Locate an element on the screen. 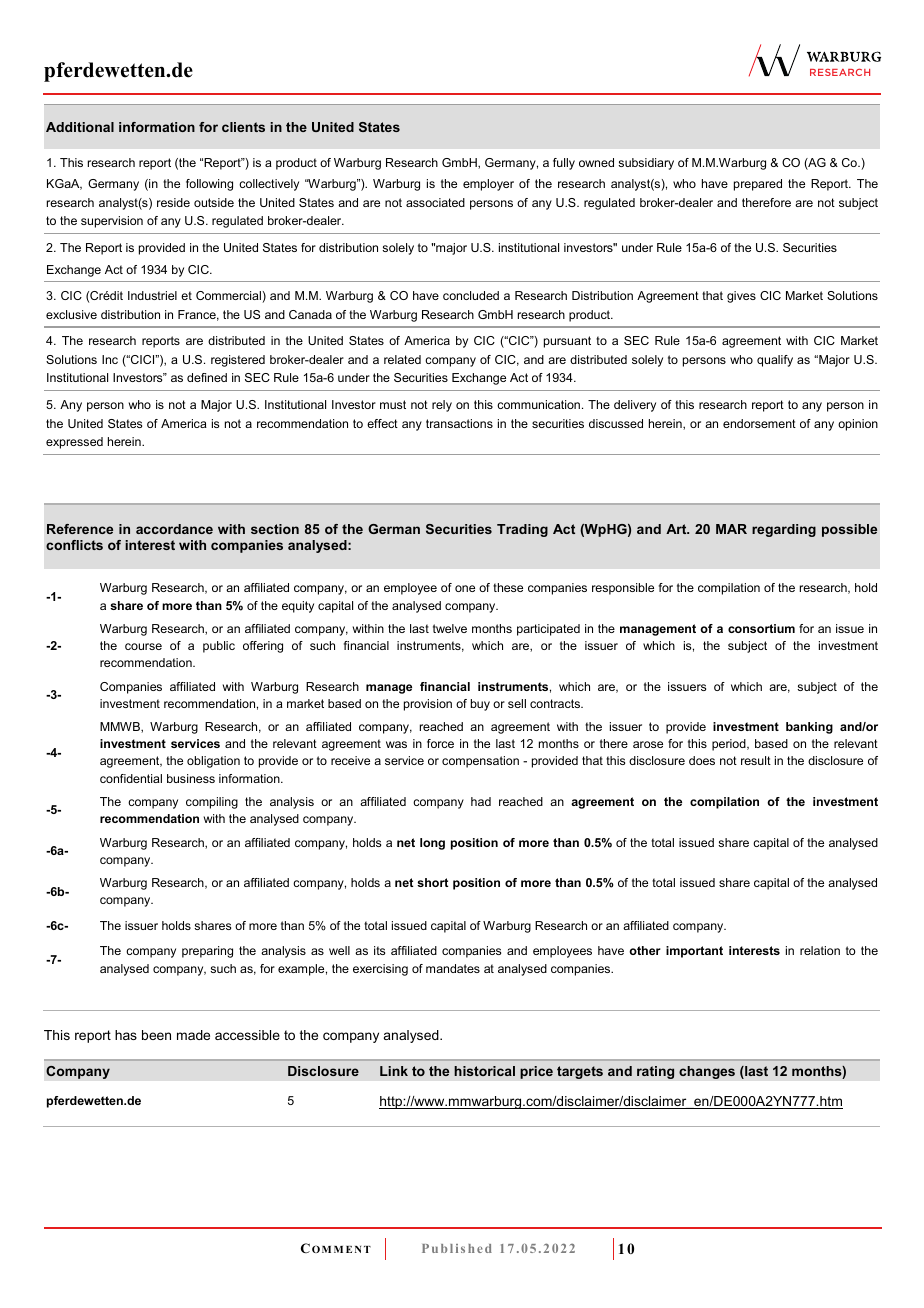 Image resolution: width=924 pixels, height=1308 pixels. prepared is located at coordinates (758, 185).
